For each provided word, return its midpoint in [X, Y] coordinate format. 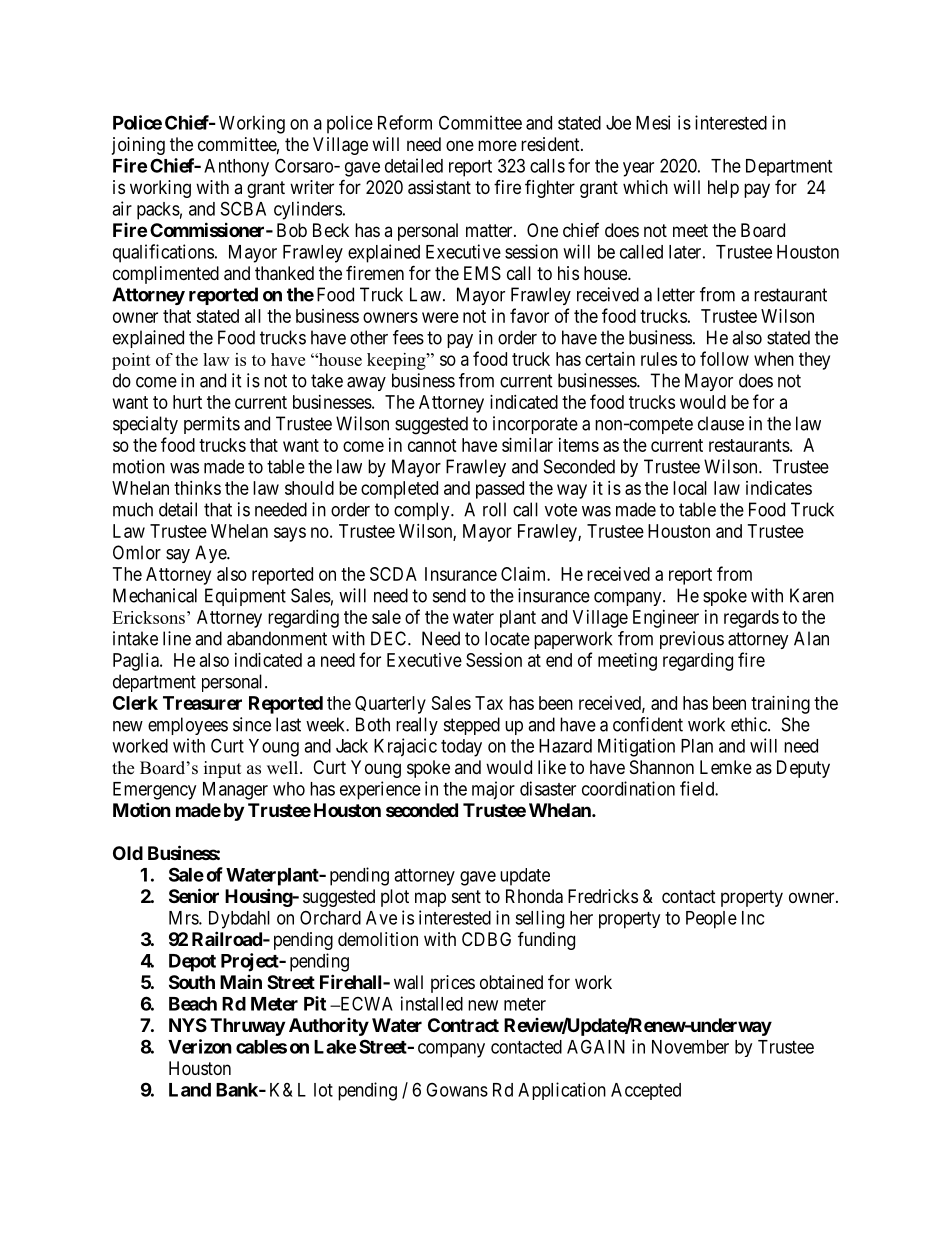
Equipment [245, 597]
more [497, 145]
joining [138, 146]
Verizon [200, 1046]
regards [751, 619]
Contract [463, 1025]
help [723, 189]
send [449, 595]
